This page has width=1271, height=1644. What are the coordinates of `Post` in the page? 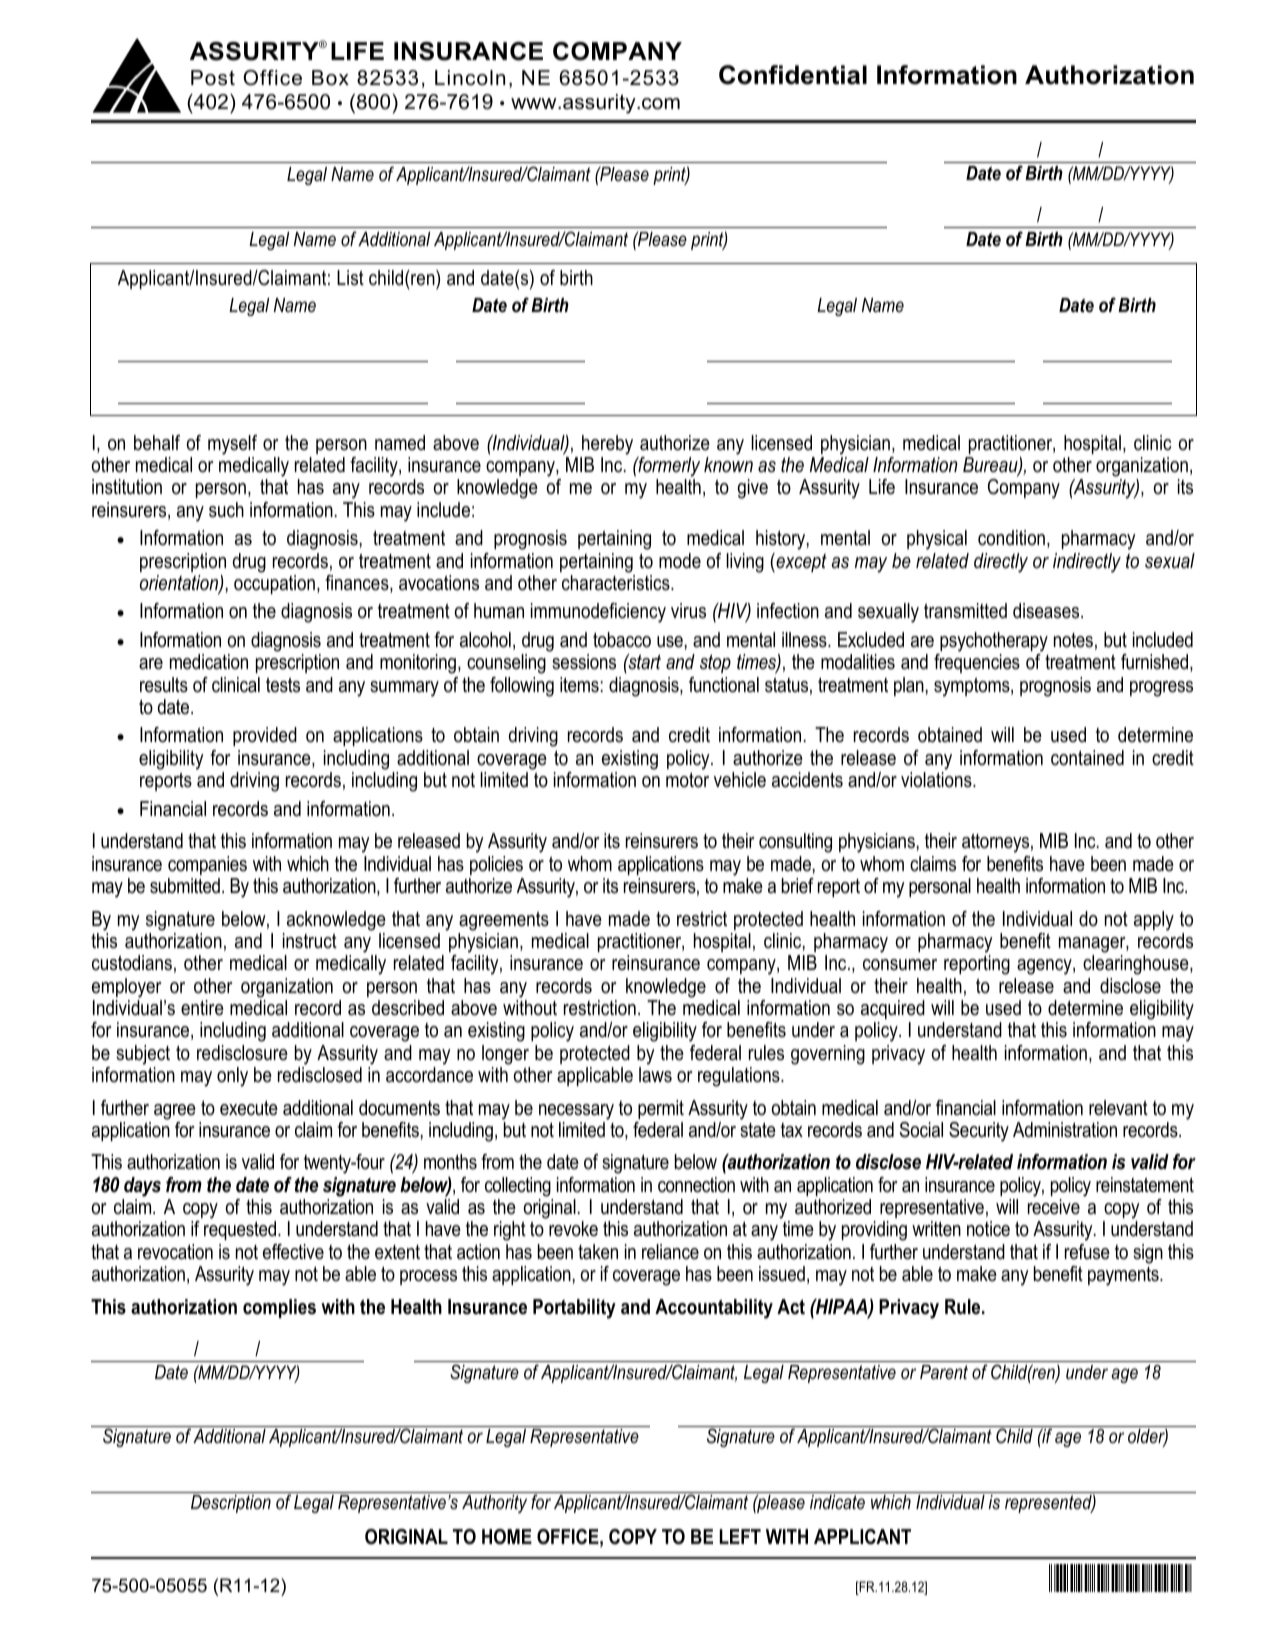 It's located at (213, 78).
